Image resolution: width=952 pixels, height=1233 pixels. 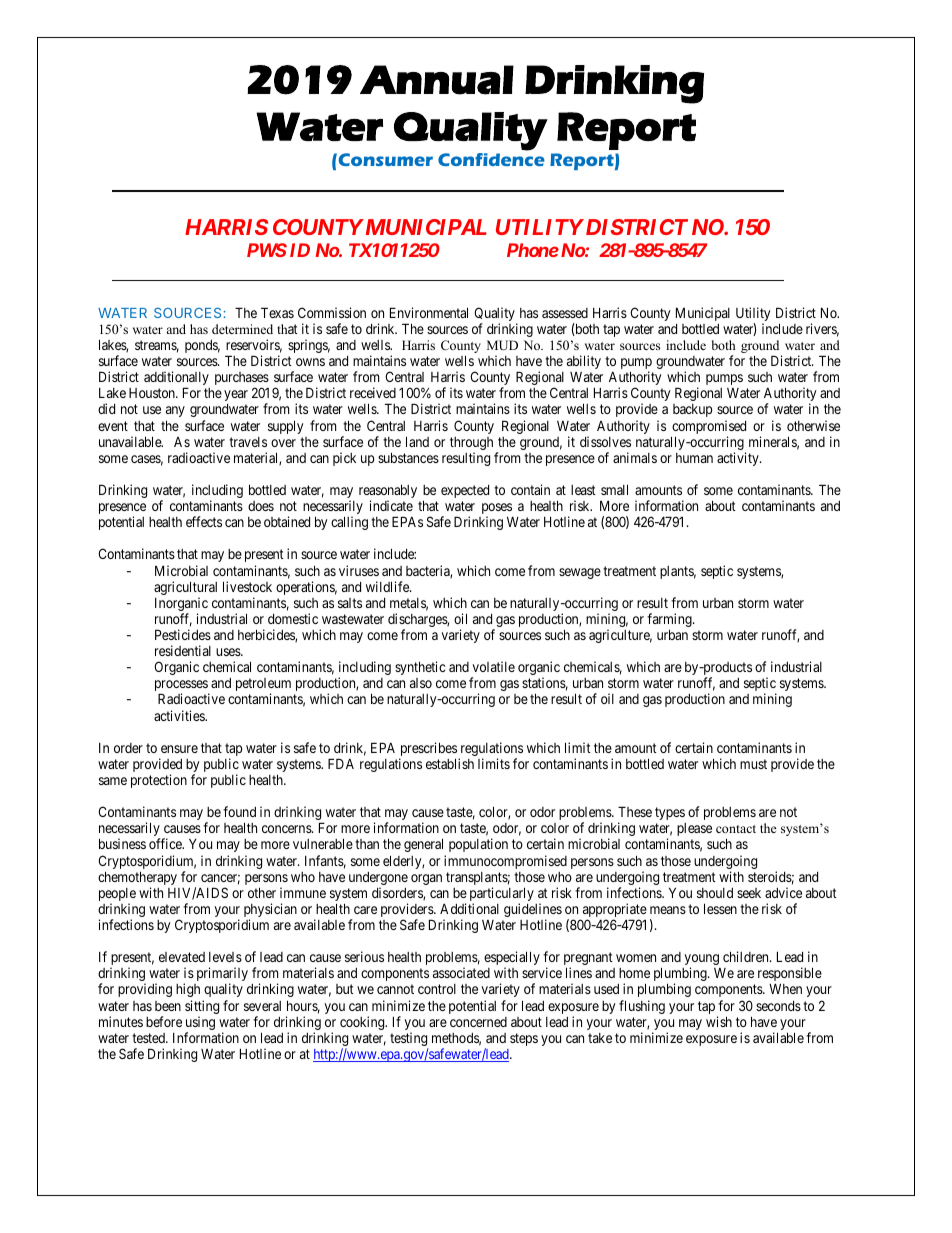 I want to click on also, so click(x=421, y=683).
